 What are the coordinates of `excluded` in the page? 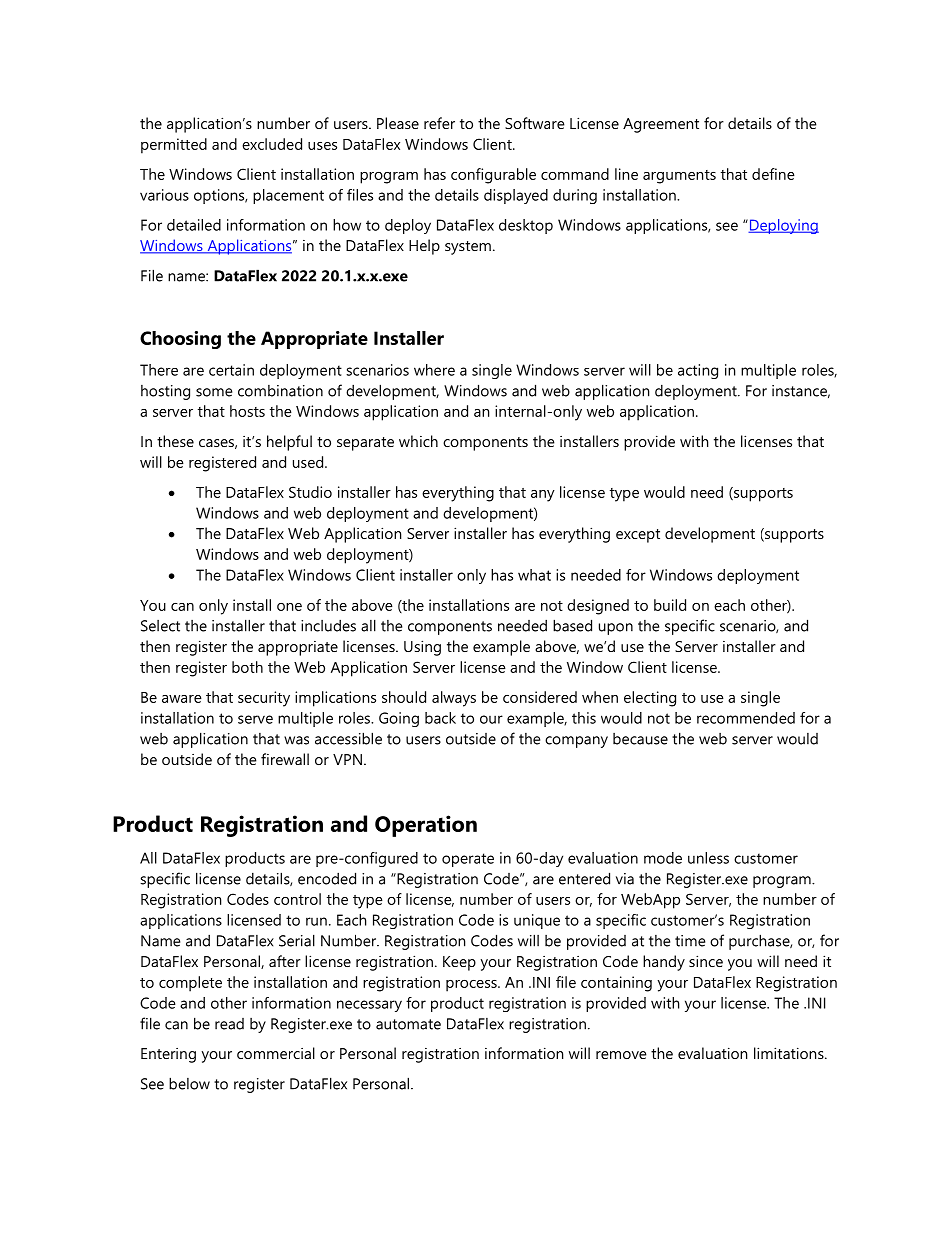 It's located at (272, 144).
